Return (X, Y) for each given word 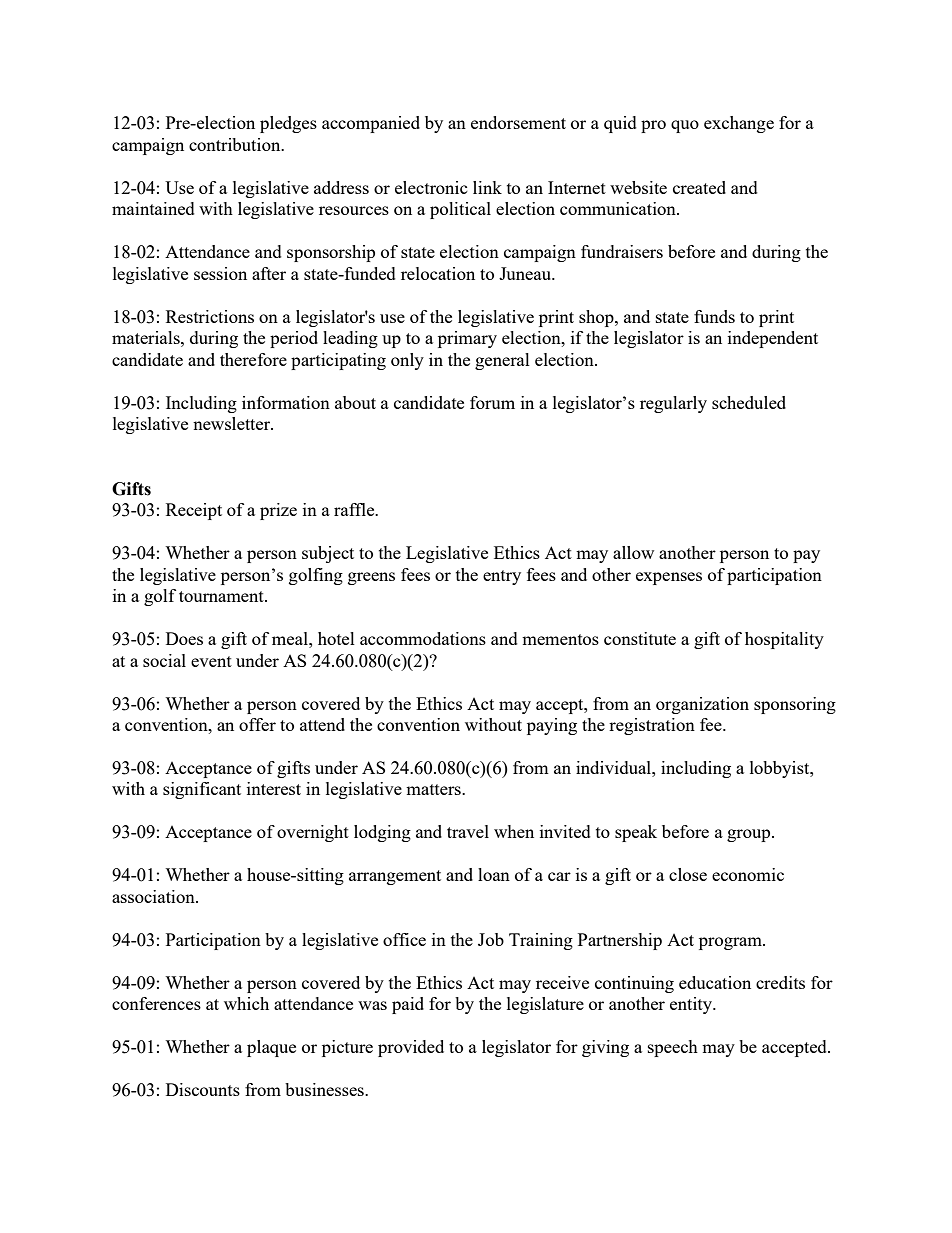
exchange (739, 124)
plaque (271, 1048)
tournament (222, 596)
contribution (236, 144)
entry (502, 577)
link (487, 187)
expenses (669, 578)
